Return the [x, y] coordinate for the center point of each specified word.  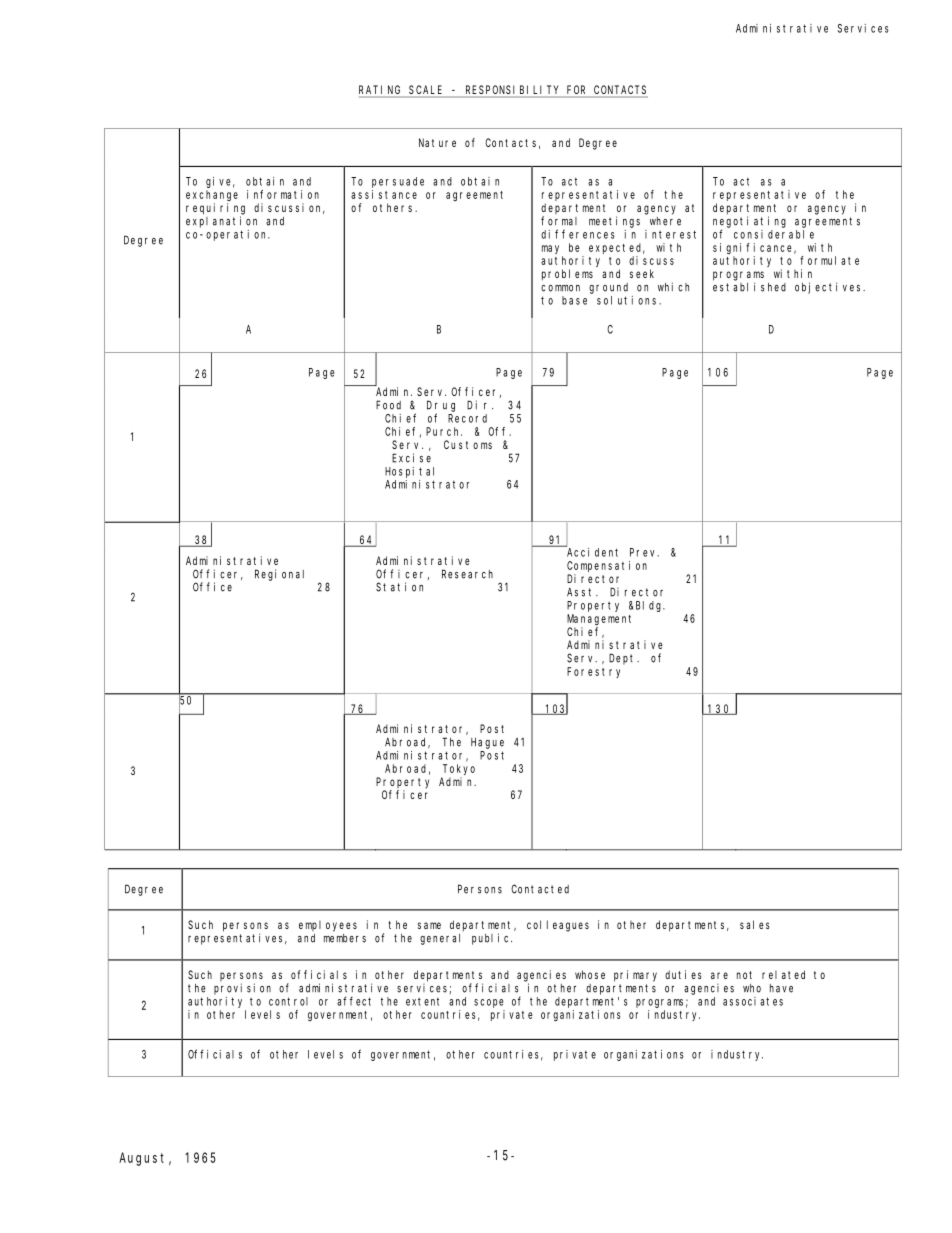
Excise [411, 458]
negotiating [749, 222]
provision [242, 989]
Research [467, 574]
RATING [381, 91]
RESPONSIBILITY [512, 91]
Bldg [650, 606]
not [744, 975]
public [492, 939]
